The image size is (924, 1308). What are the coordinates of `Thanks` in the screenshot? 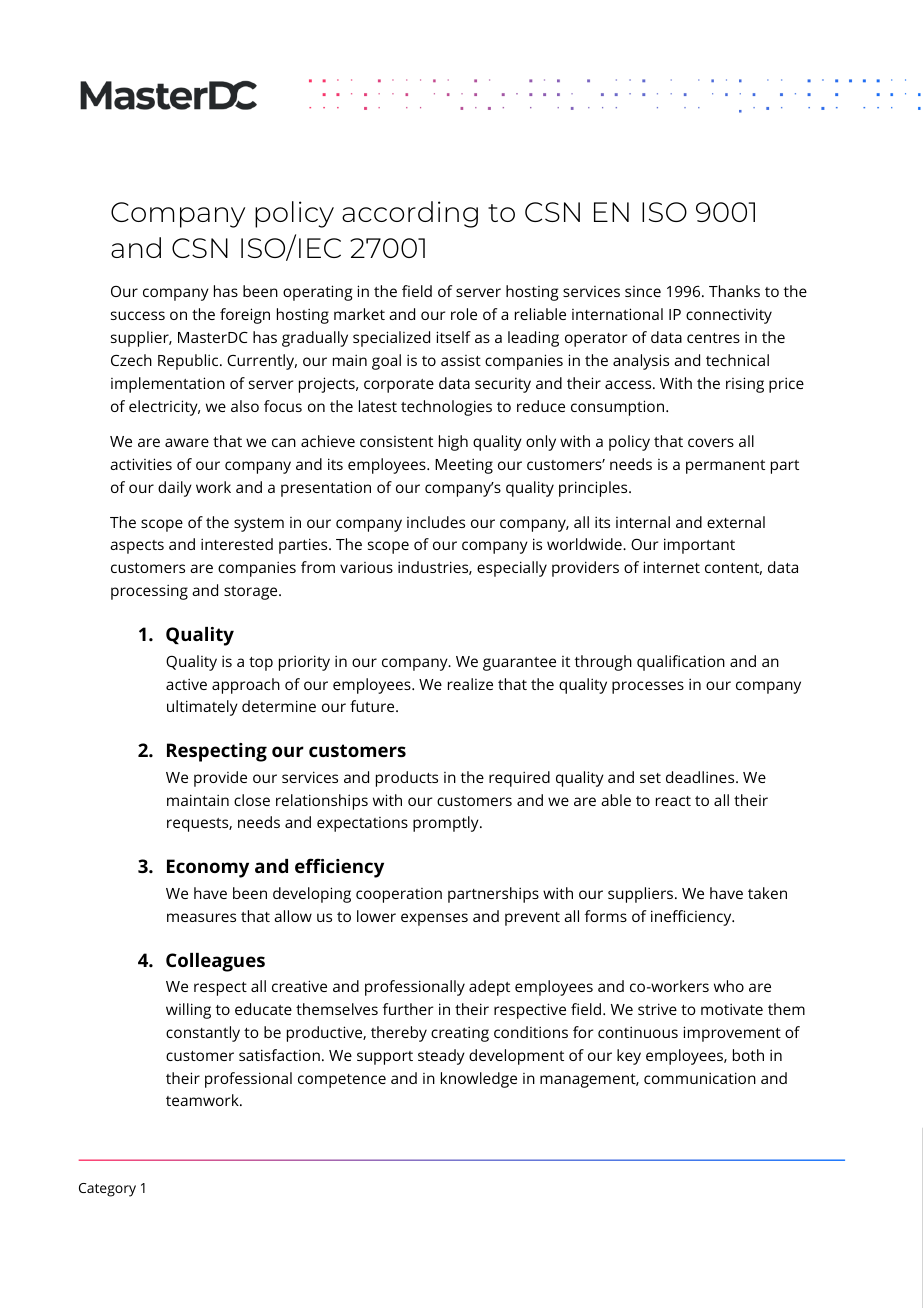 It's located at (734, 291).
